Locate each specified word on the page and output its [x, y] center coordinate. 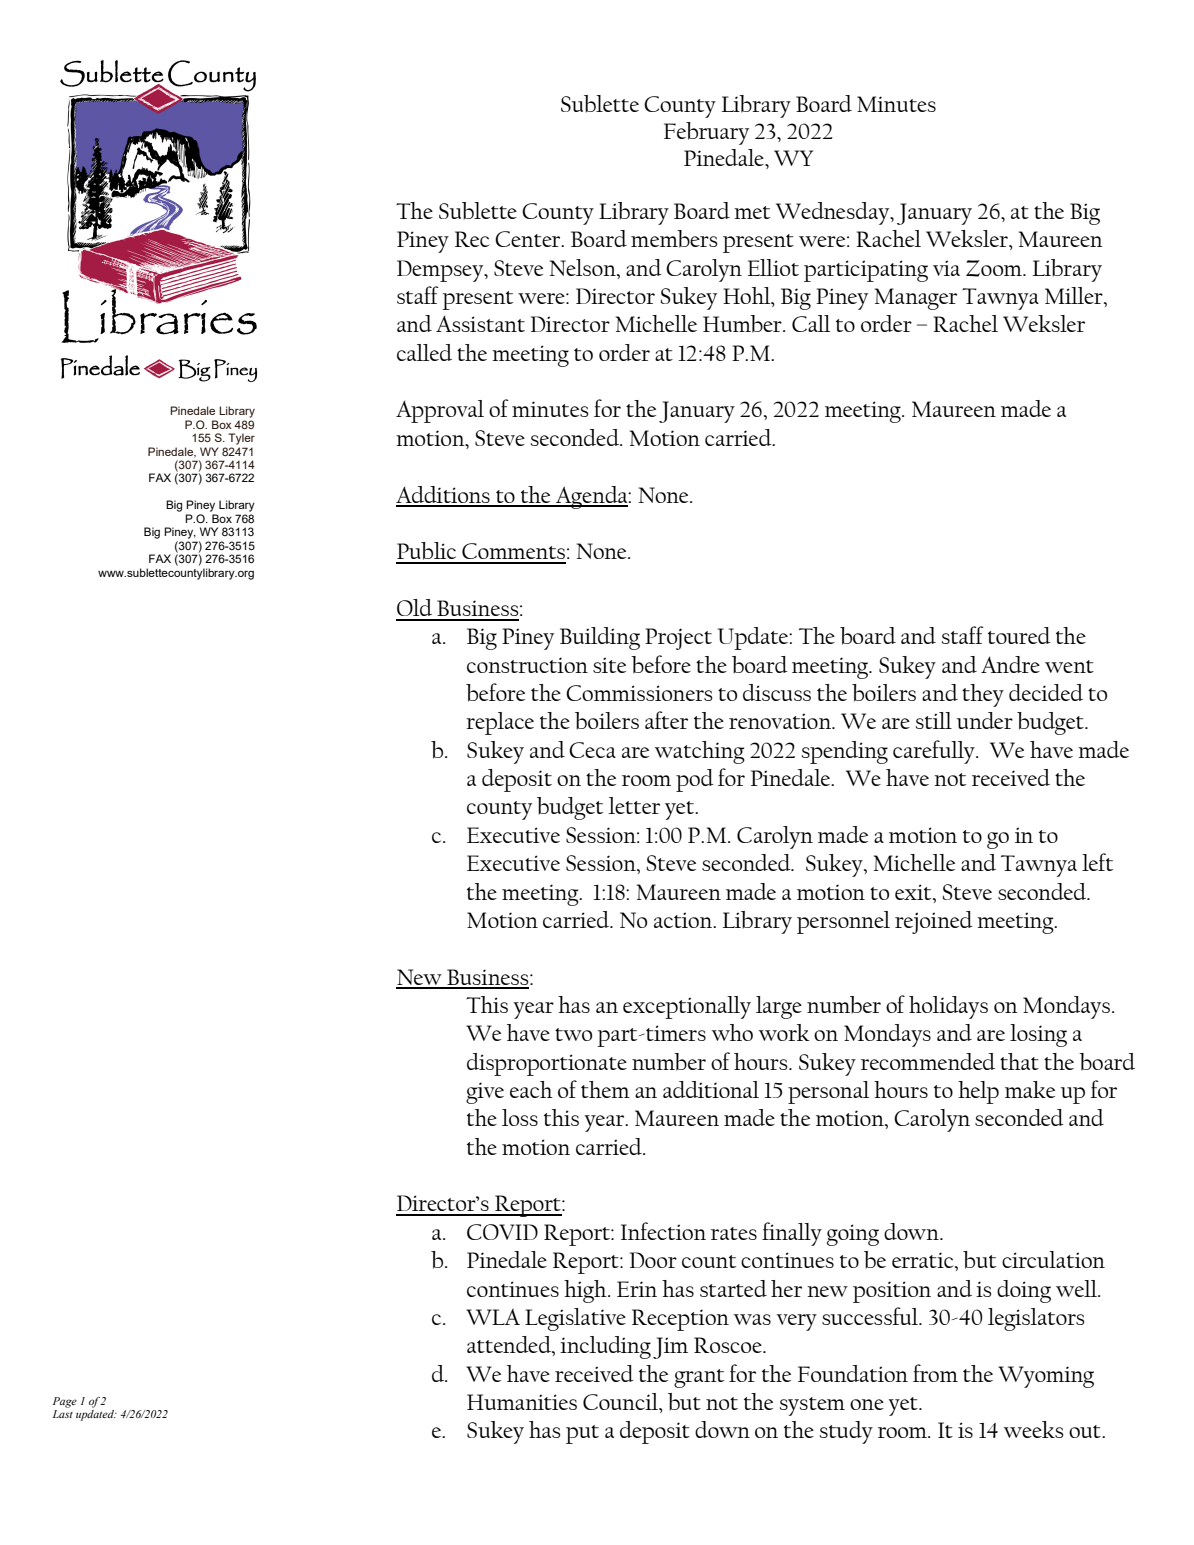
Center [529, 239]
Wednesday [834, 213]
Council [621, 1401]
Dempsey [441, 271]
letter [634, 805]
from [935, 1373]
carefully [935, 752]
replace [500, 723]
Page [65, 1402]
